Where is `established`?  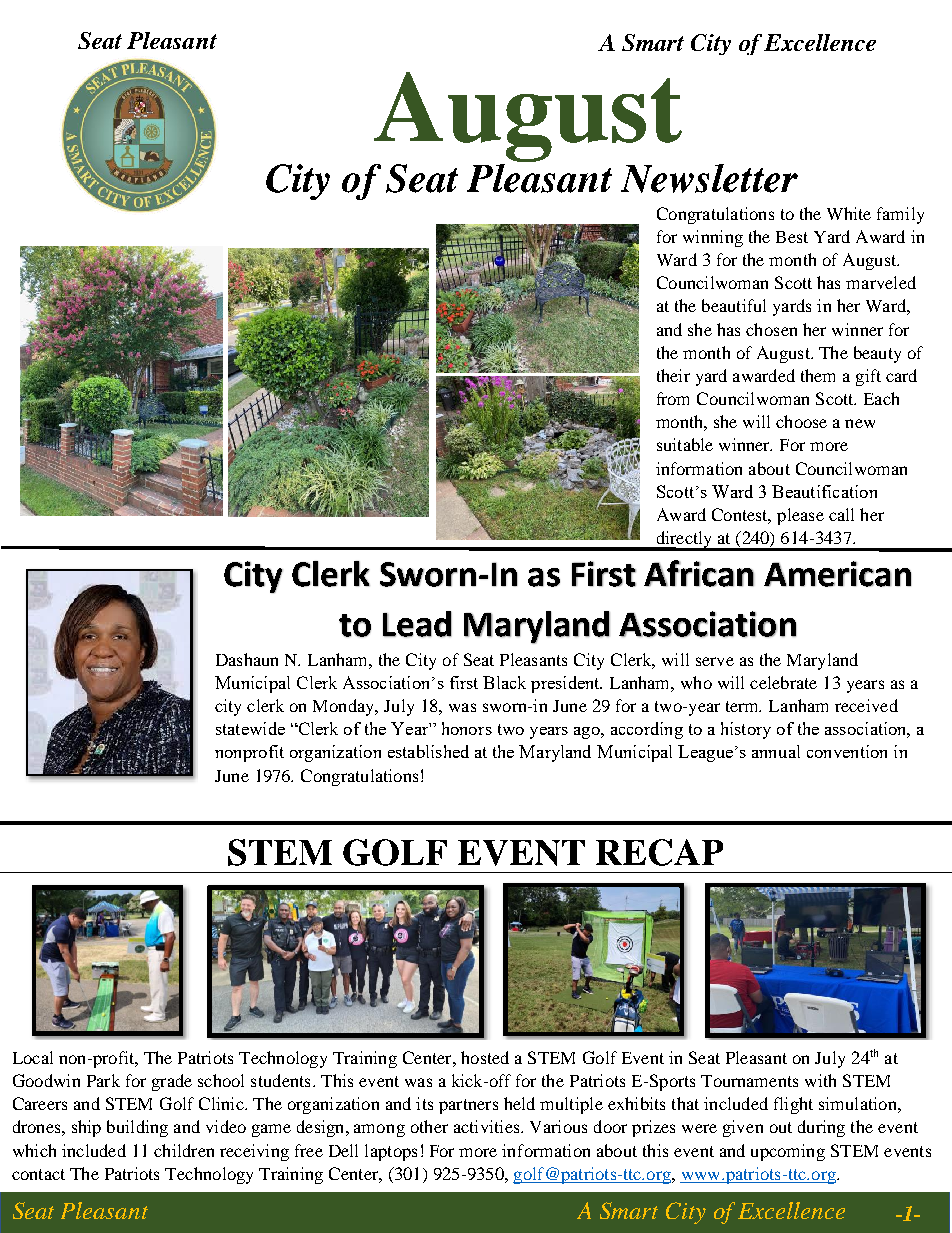
established is located at coordinates (428, 751).
